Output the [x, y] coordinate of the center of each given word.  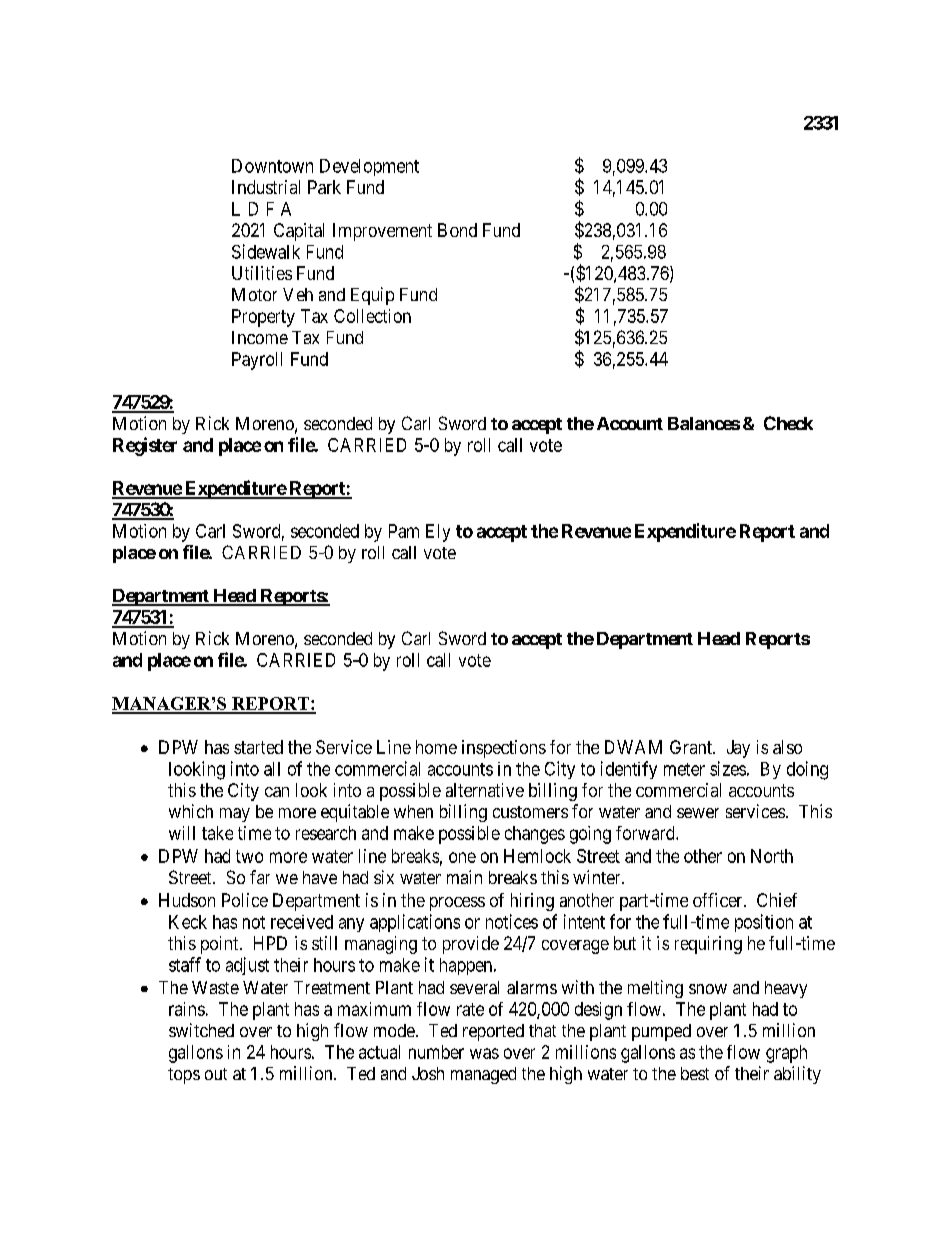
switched [201, 1030]
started [258, 747]
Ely [438, 533]
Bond [457, 230]
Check [788, 423]
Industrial [266, 187]
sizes [728, 768]
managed [483, 1075]
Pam [404, 531]
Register [145, 446]
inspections [504, 749]
